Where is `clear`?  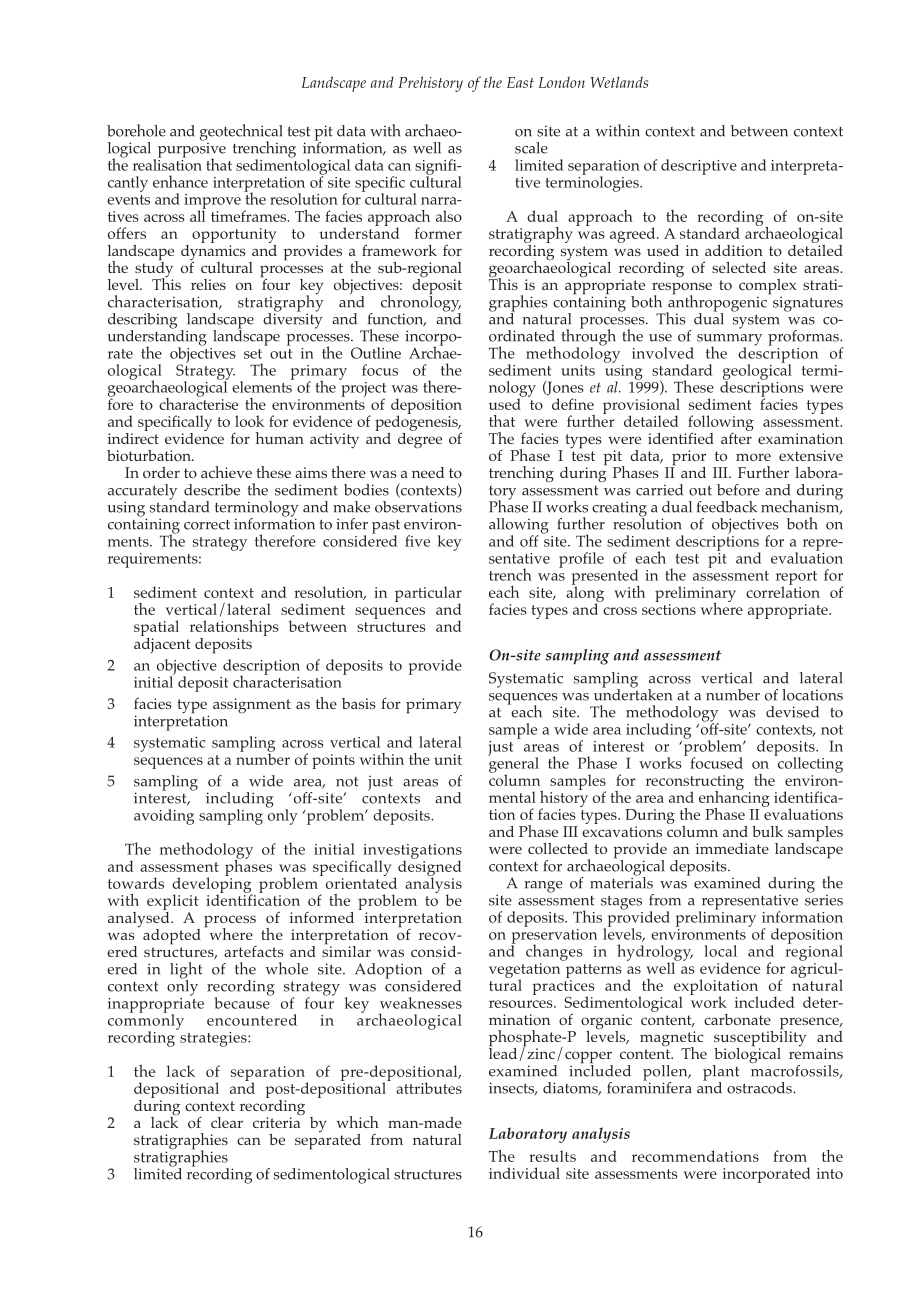
clear is located at coordinates (227, 1122).
